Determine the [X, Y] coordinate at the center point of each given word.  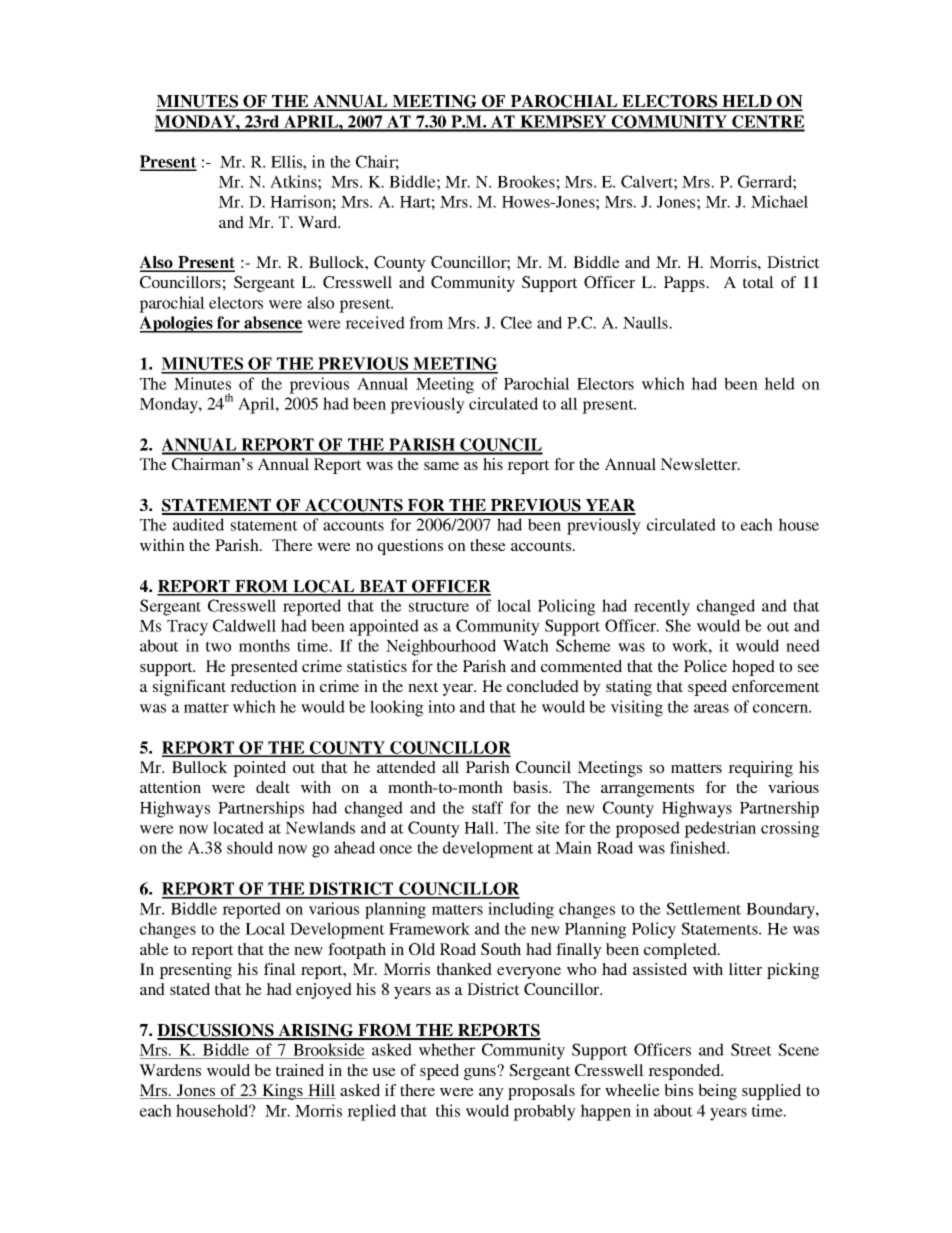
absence [272, 324]
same [441, 466]
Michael [779, 201]
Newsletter [700, 464]
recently [662, 607]
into [441, 706]
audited [198, 524]
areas [711, 708]
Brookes [526, 181]
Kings [282, 1092]
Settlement [703, 908]
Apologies [177, 324]
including [521, 910]
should [250, 847]
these [488, 545]
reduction [263, 686]
